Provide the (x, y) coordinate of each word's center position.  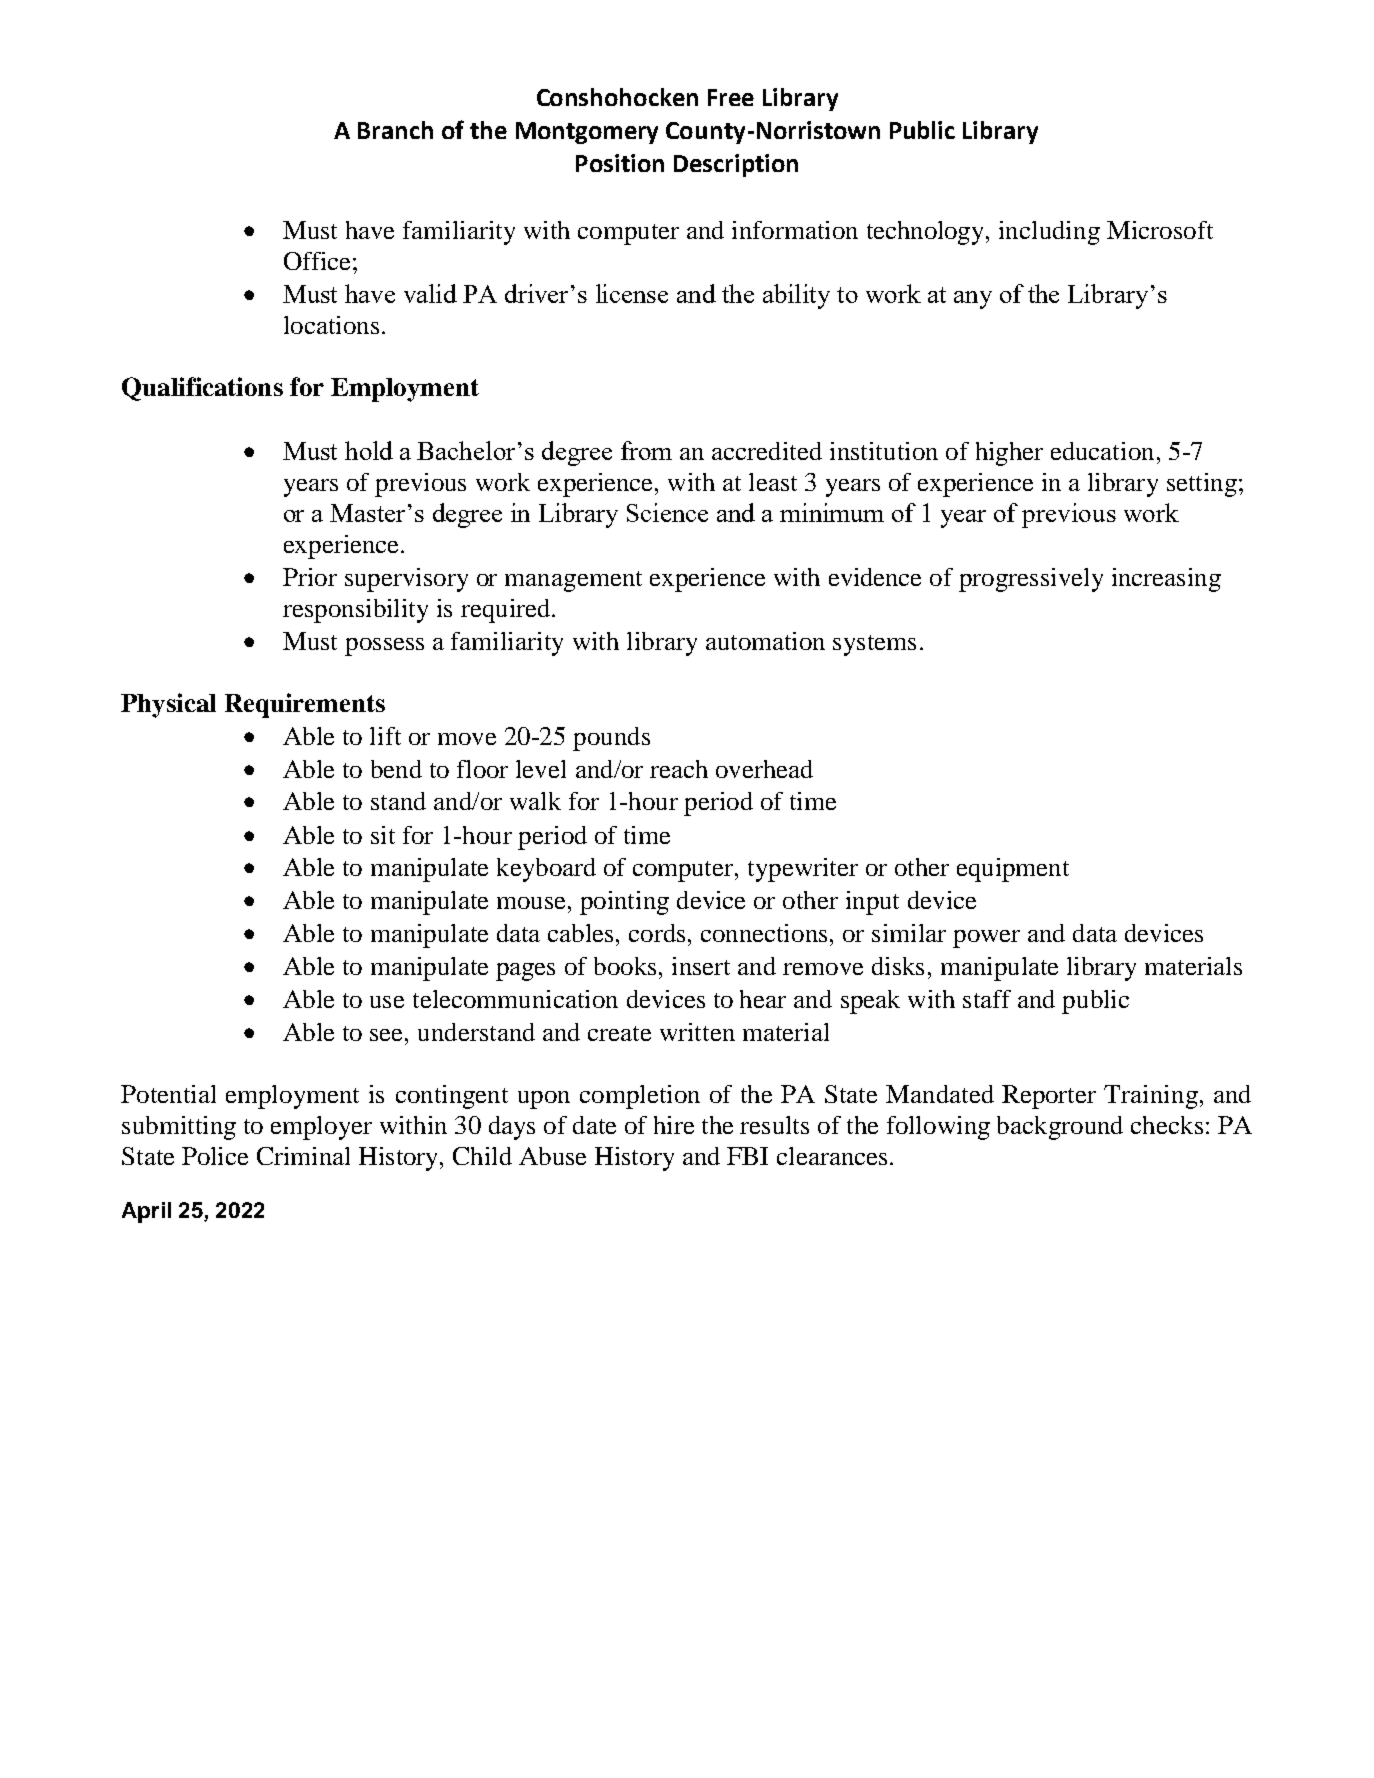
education (1102, 451)
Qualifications (202, 389)
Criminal (303, 1156)
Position (620, 163)
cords (657, 933)
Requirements (305, 705)
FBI (747, 1156)
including (1049, 233)
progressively (1031, 580)
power (986, 939)
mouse (531, 903)
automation (765, 641)
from (646, 450)
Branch (395, 130)
